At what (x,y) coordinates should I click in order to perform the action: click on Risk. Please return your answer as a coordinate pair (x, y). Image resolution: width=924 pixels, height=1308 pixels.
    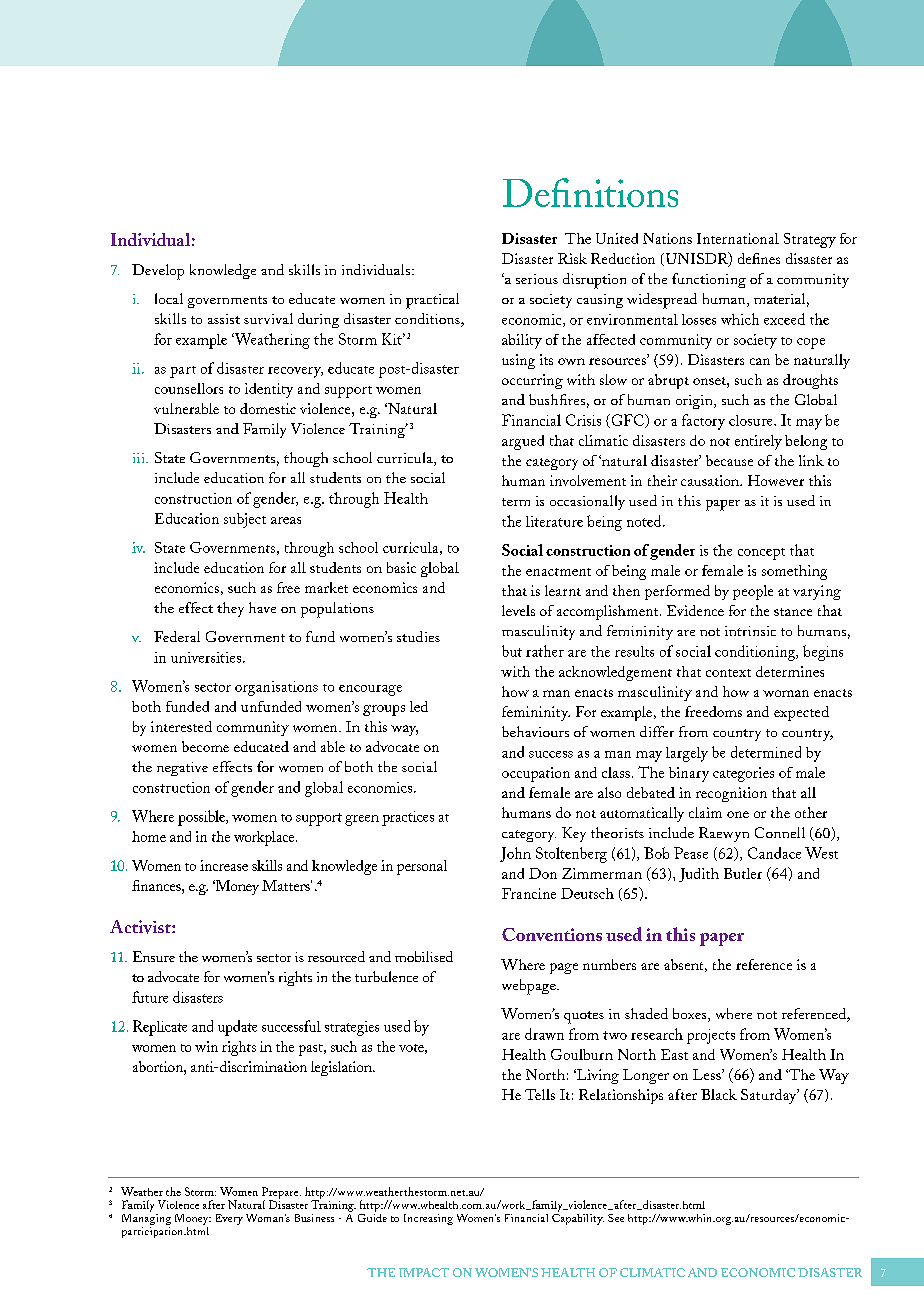
    Looking at the image, I should click on (572, 258).
